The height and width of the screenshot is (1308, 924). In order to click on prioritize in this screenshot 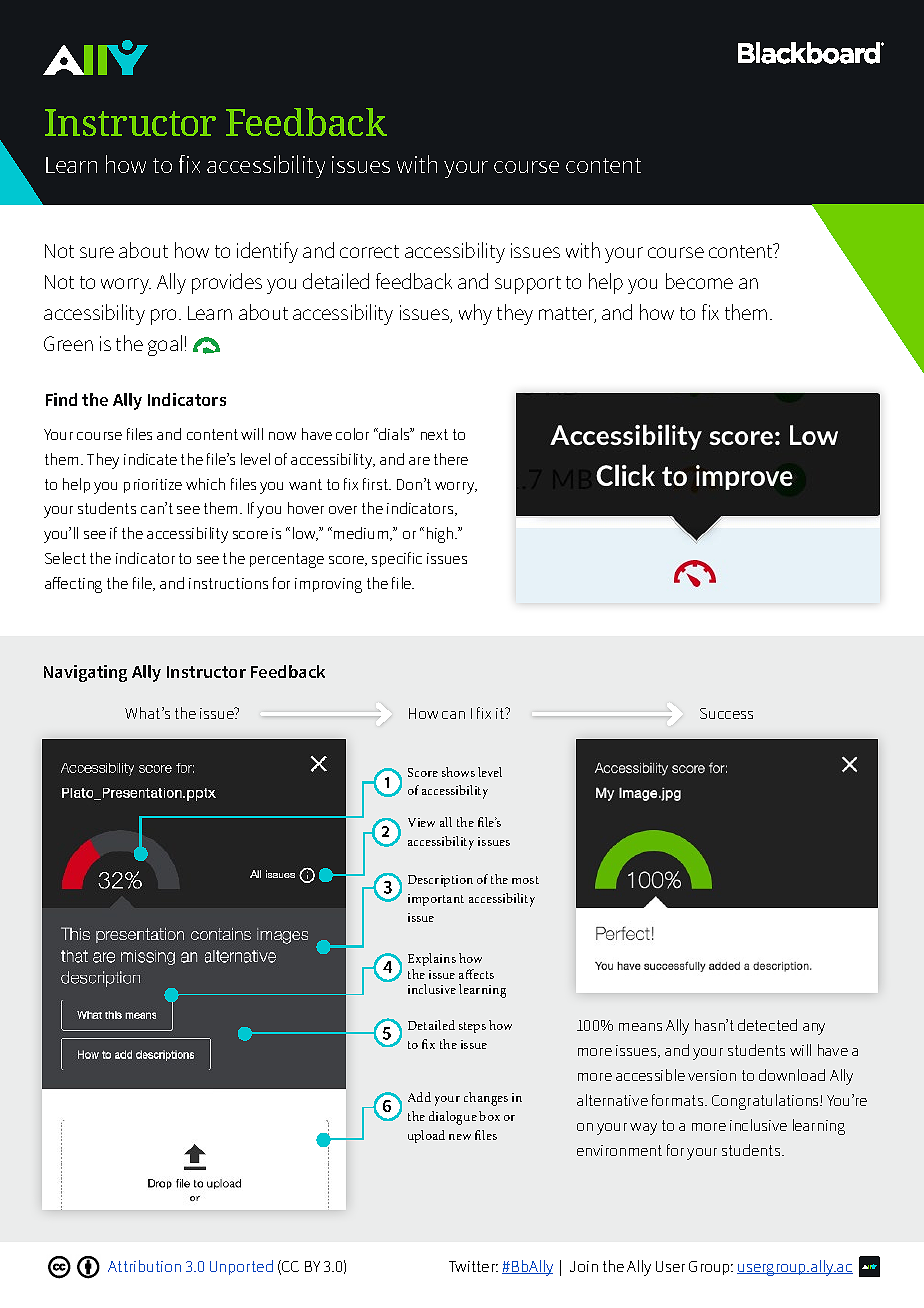, I will do `click(153, 486)`.
